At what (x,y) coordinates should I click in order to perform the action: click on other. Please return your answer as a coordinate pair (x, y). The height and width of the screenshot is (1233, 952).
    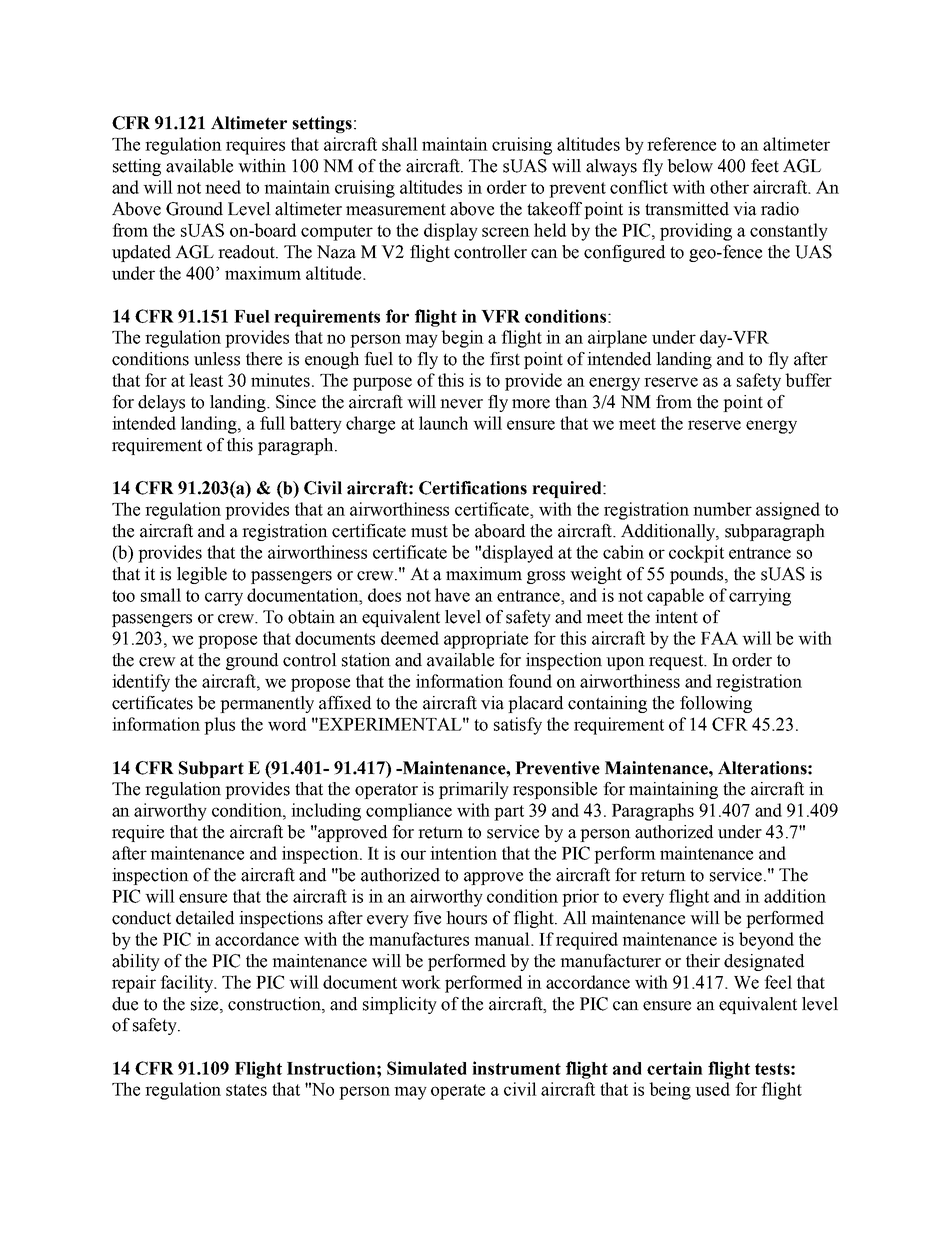
    Looking at the image, I should click on (729, 187).
